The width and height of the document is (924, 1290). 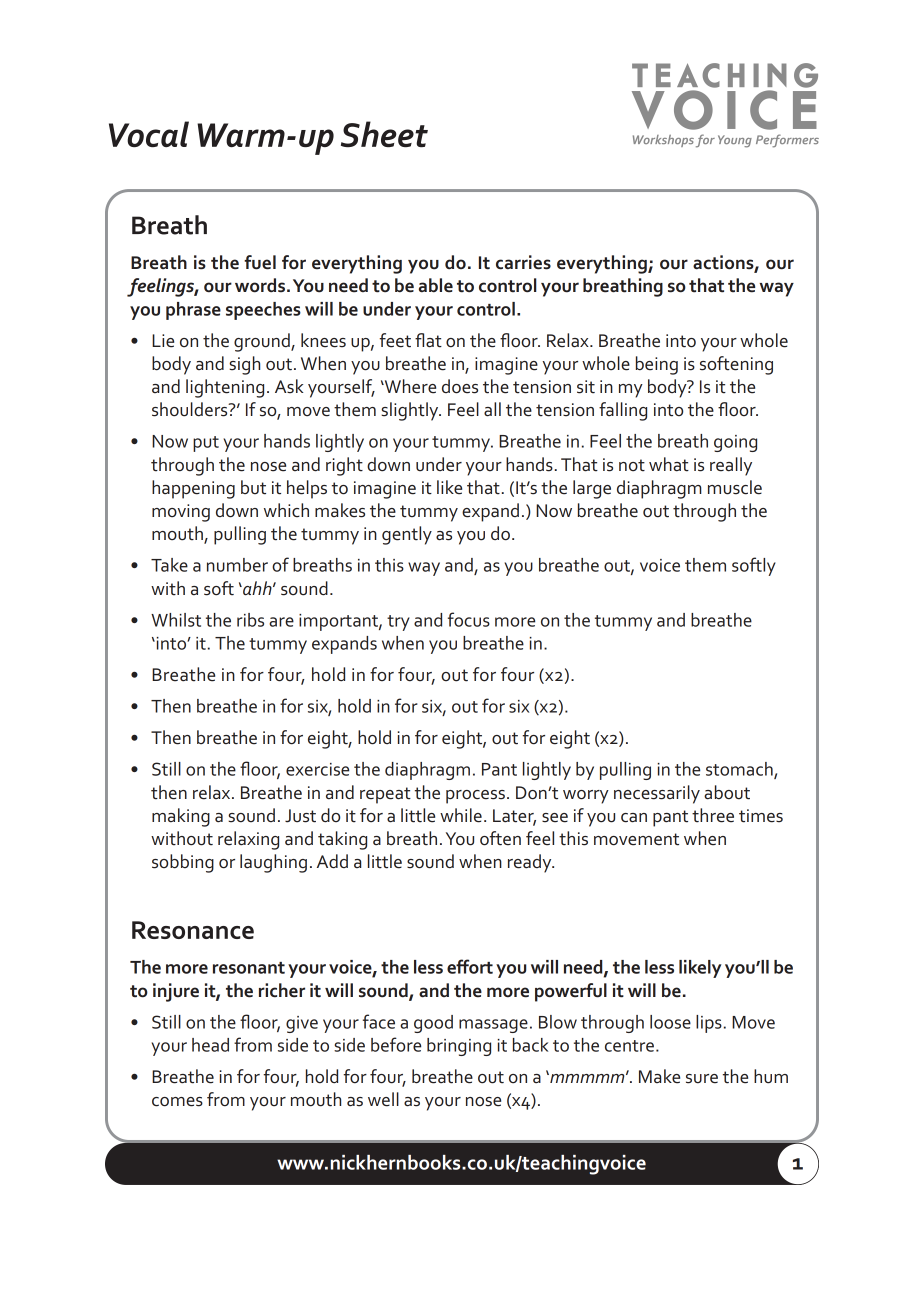 I want to click on head, so click(x=210, y=1045).
